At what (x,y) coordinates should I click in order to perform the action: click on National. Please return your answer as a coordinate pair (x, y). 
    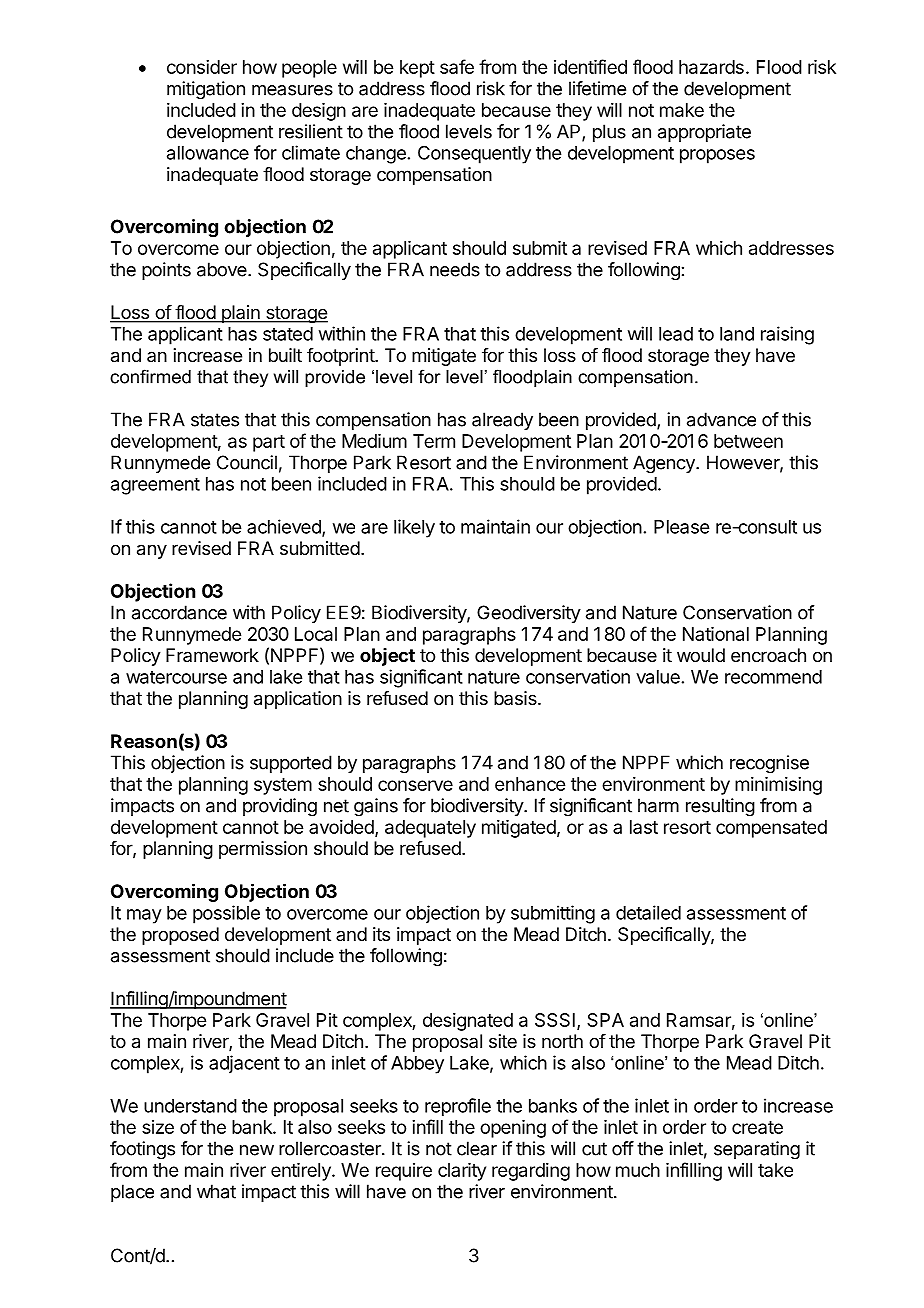
    Looking at the image, I should click on (716, 634).
